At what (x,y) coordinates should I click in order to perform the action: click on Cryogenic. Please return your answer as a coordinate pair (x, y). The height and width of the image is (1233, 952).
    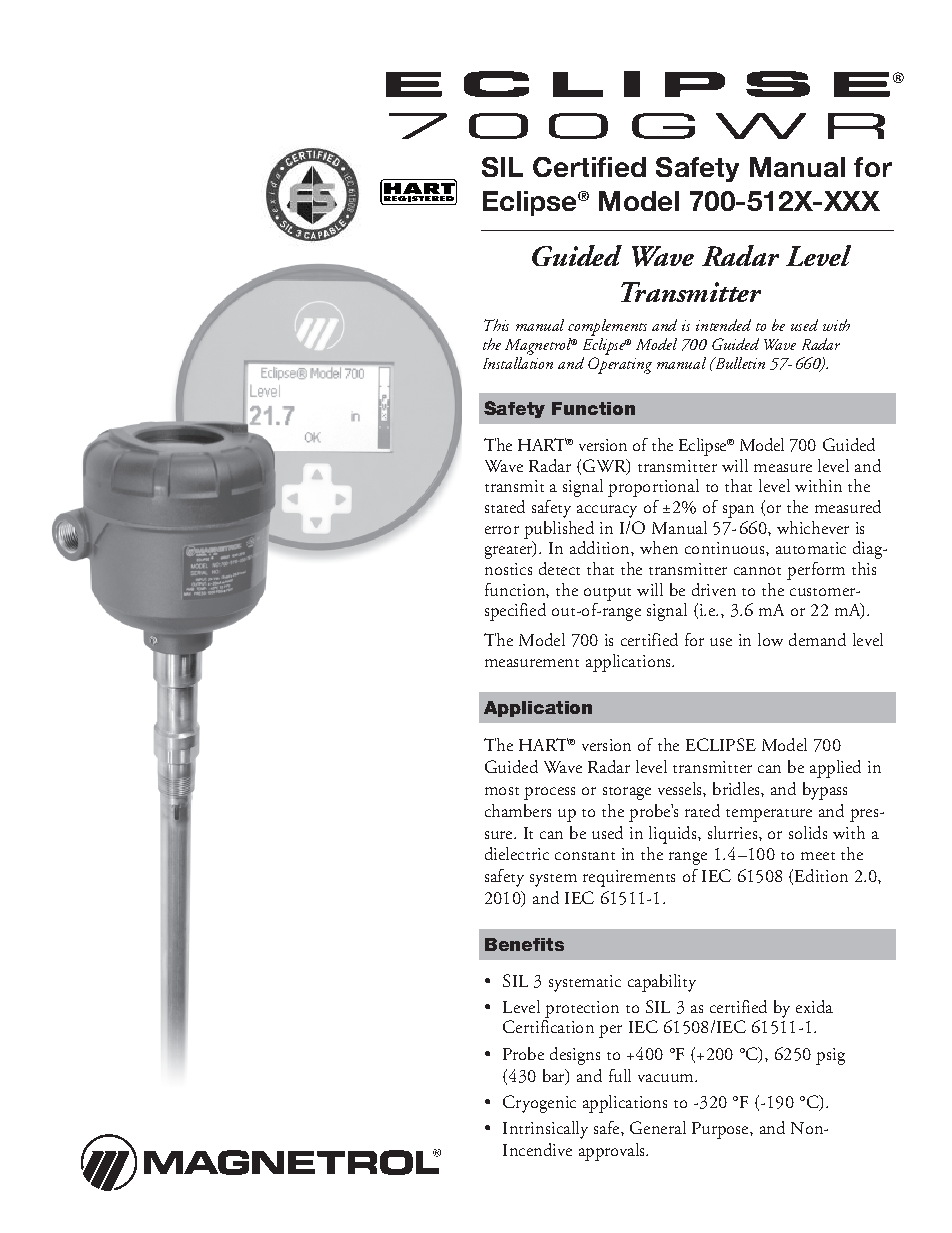
    Looking at the image, I should click on (539, 1104).
